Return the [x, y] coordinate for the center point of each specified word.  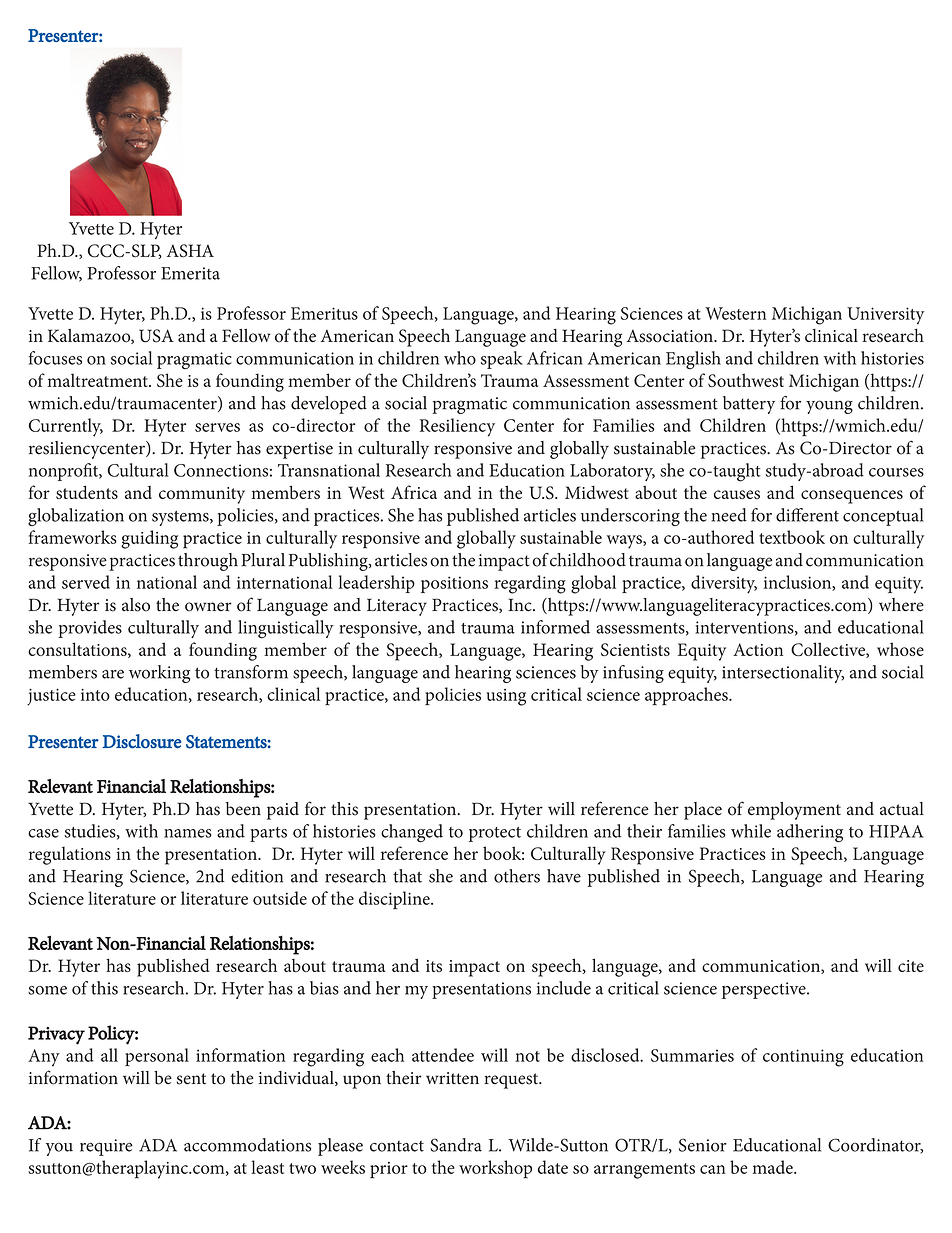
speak [502, 360]
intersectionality [783, 674]
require [106, 1147]
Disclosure [141, 741]
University [885, 316]
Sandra [456, 1145]
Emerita [190, 273]
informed [555, 627]
